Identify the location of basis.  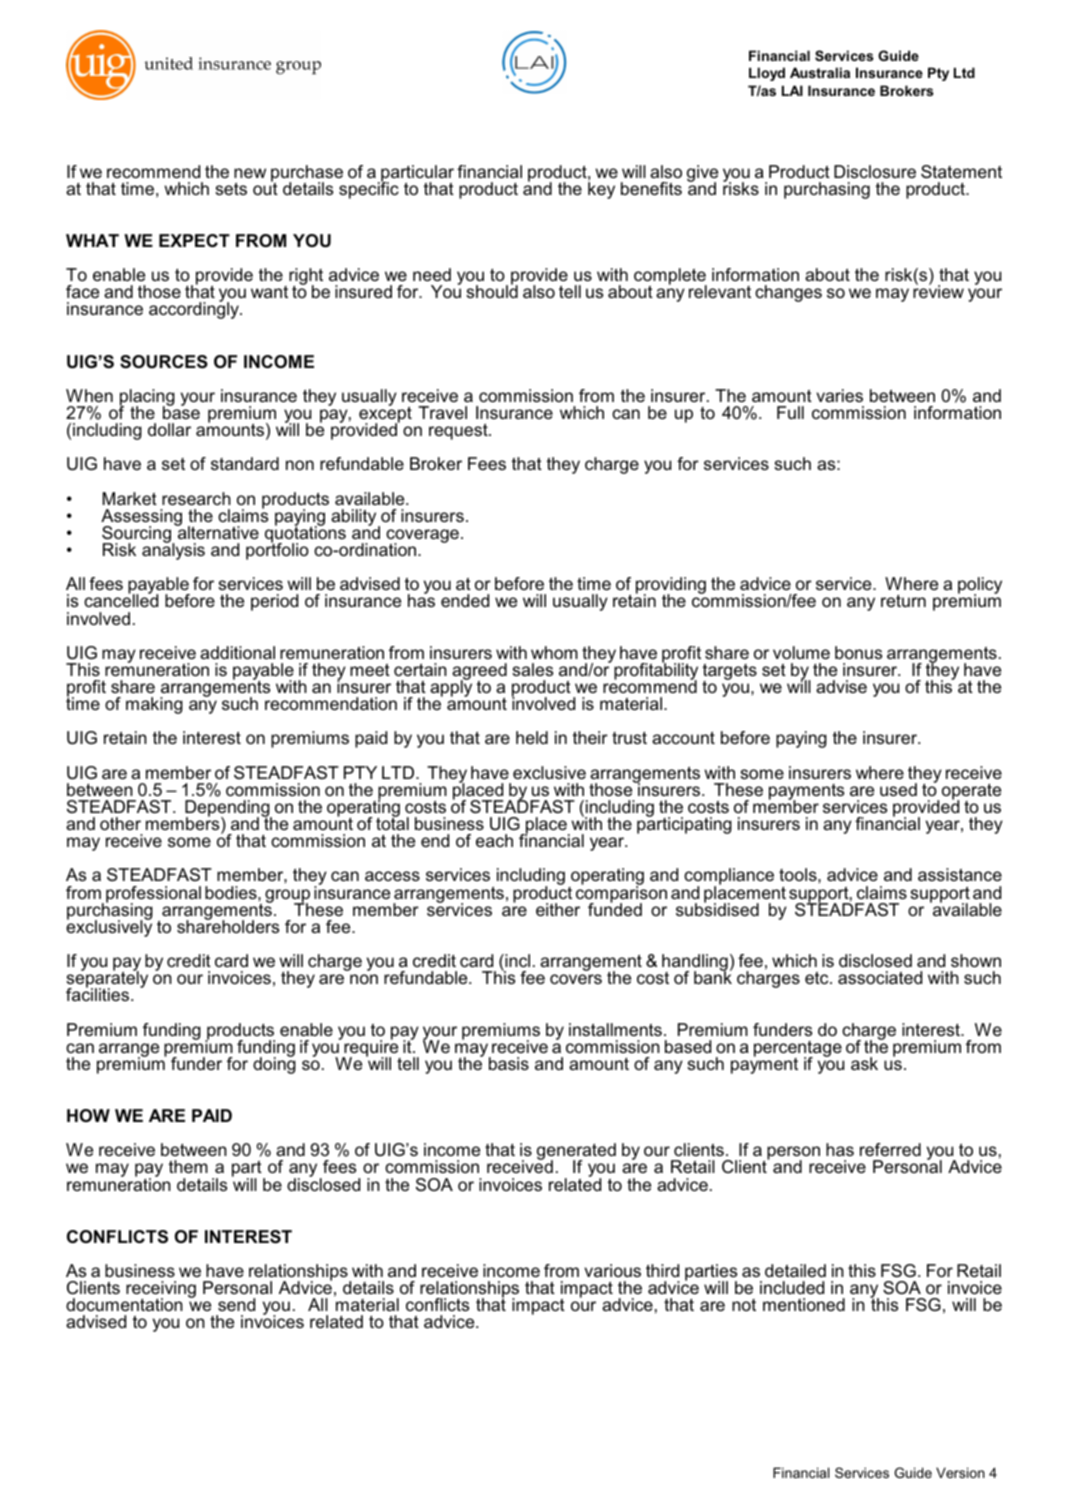
(509, 1063).
